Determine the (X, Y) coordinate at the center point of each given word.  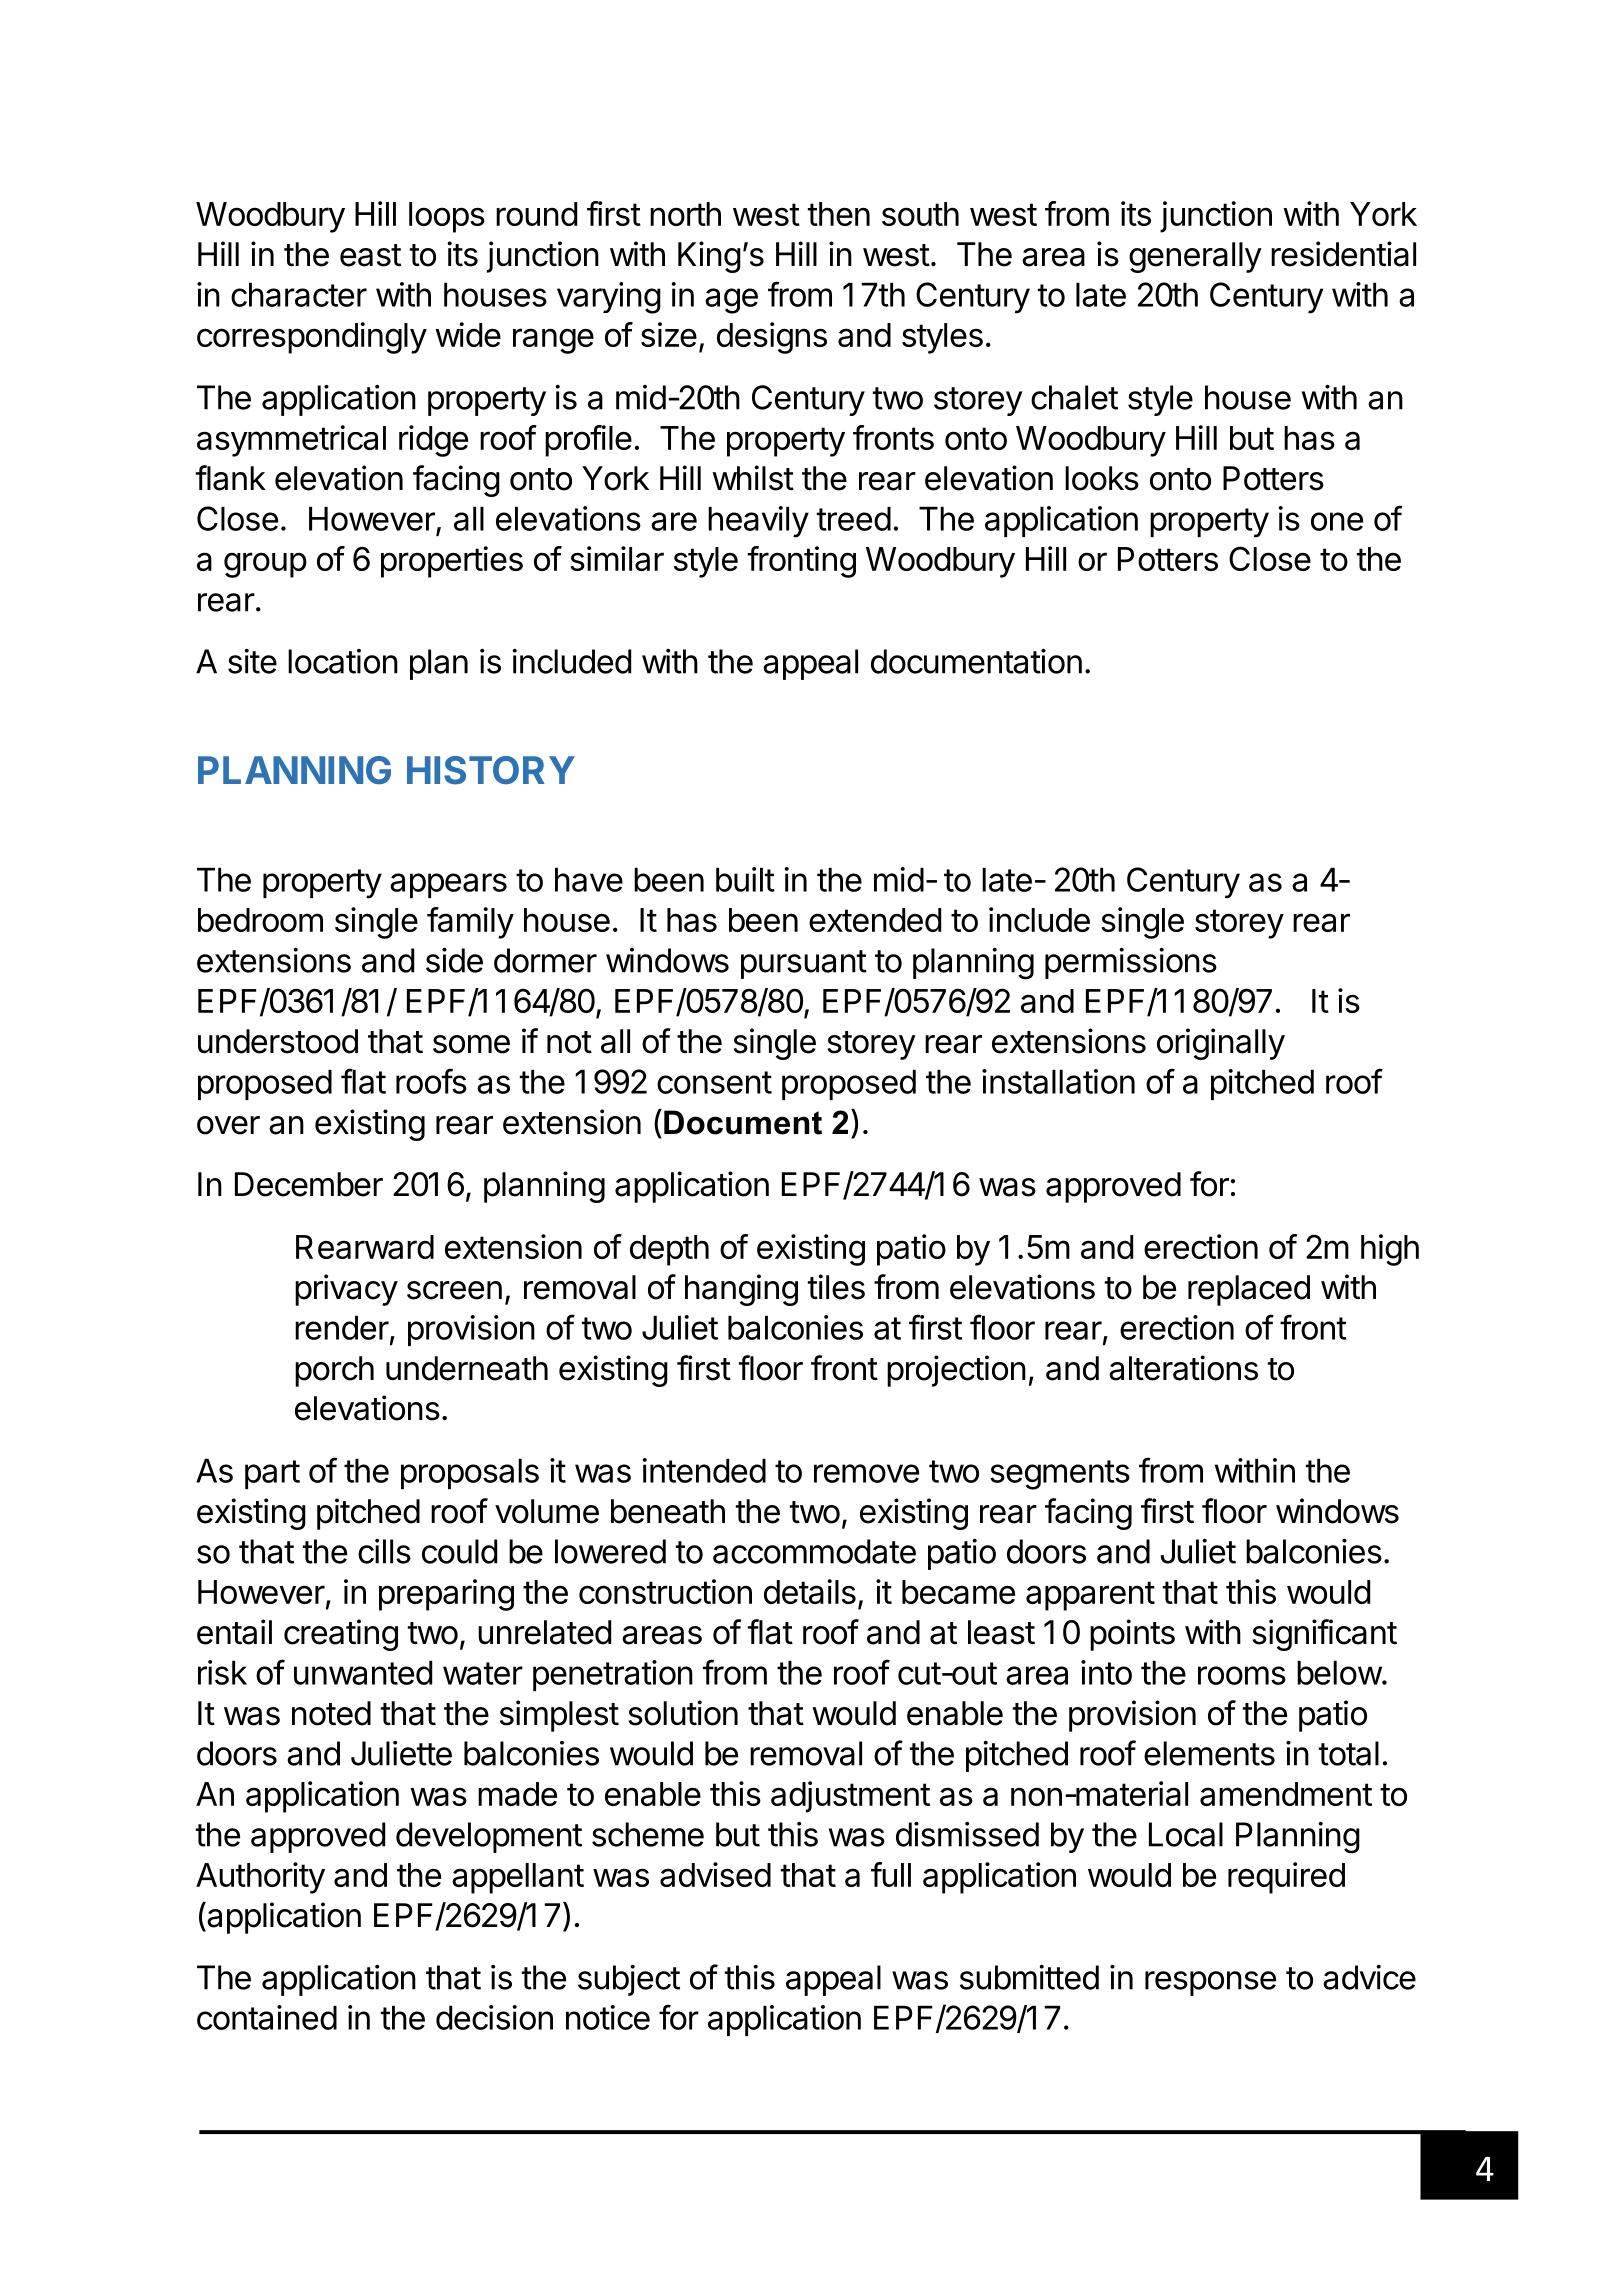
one (1337, 521)
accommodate (814, 1551)
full (891, 1874)
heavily (758, 522)
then (839, 214)
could (459, 1551)
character (299, 294)
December (309, 1184)
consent (714, 1082)
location (343, 661)
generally (1195, 257)
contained (267, 2017)
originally (1221, 1044)
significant (1324, 1635)
